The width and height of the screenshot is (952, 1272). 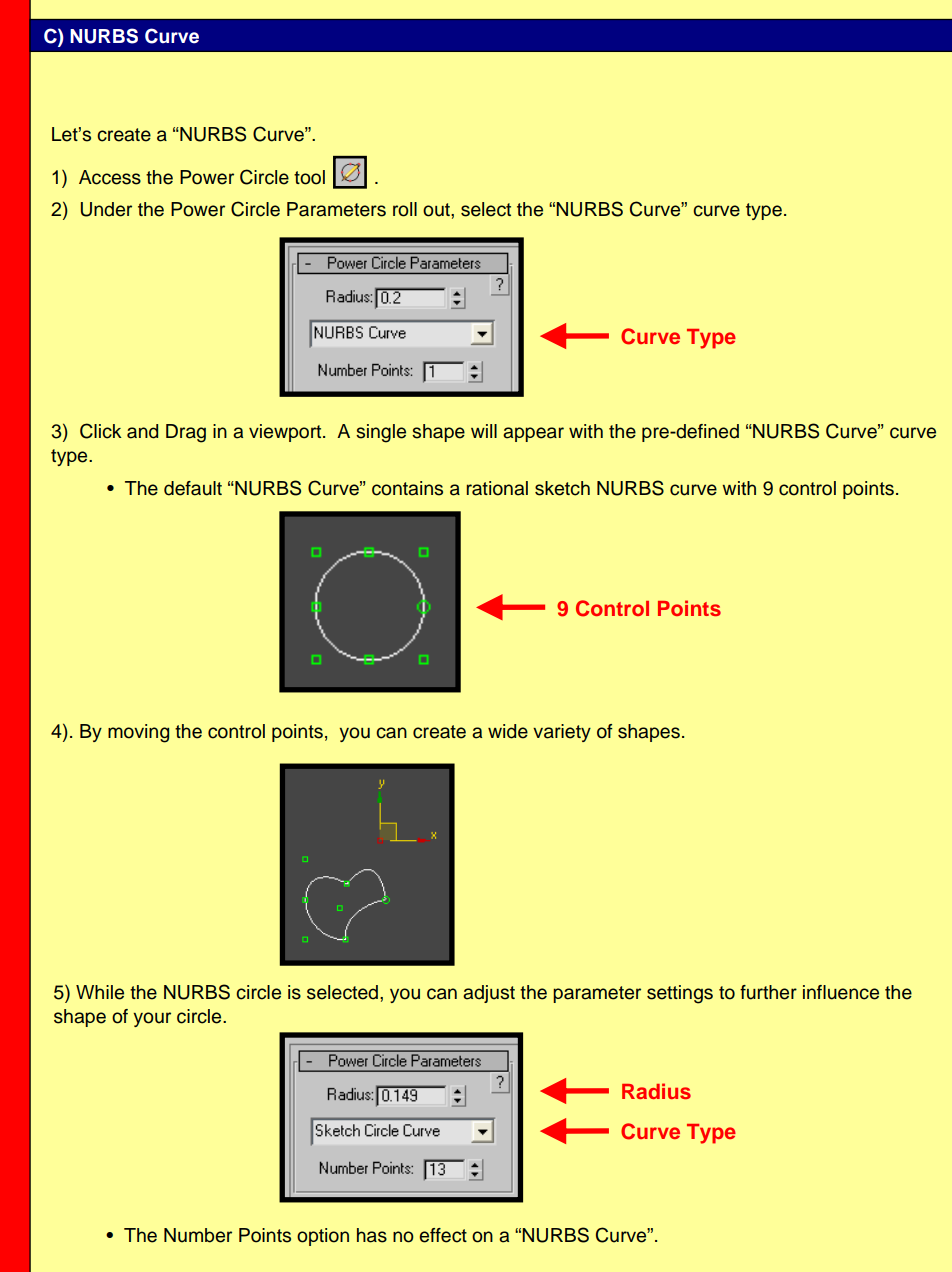 I want to click on Under, so click(x=106, y=209).
